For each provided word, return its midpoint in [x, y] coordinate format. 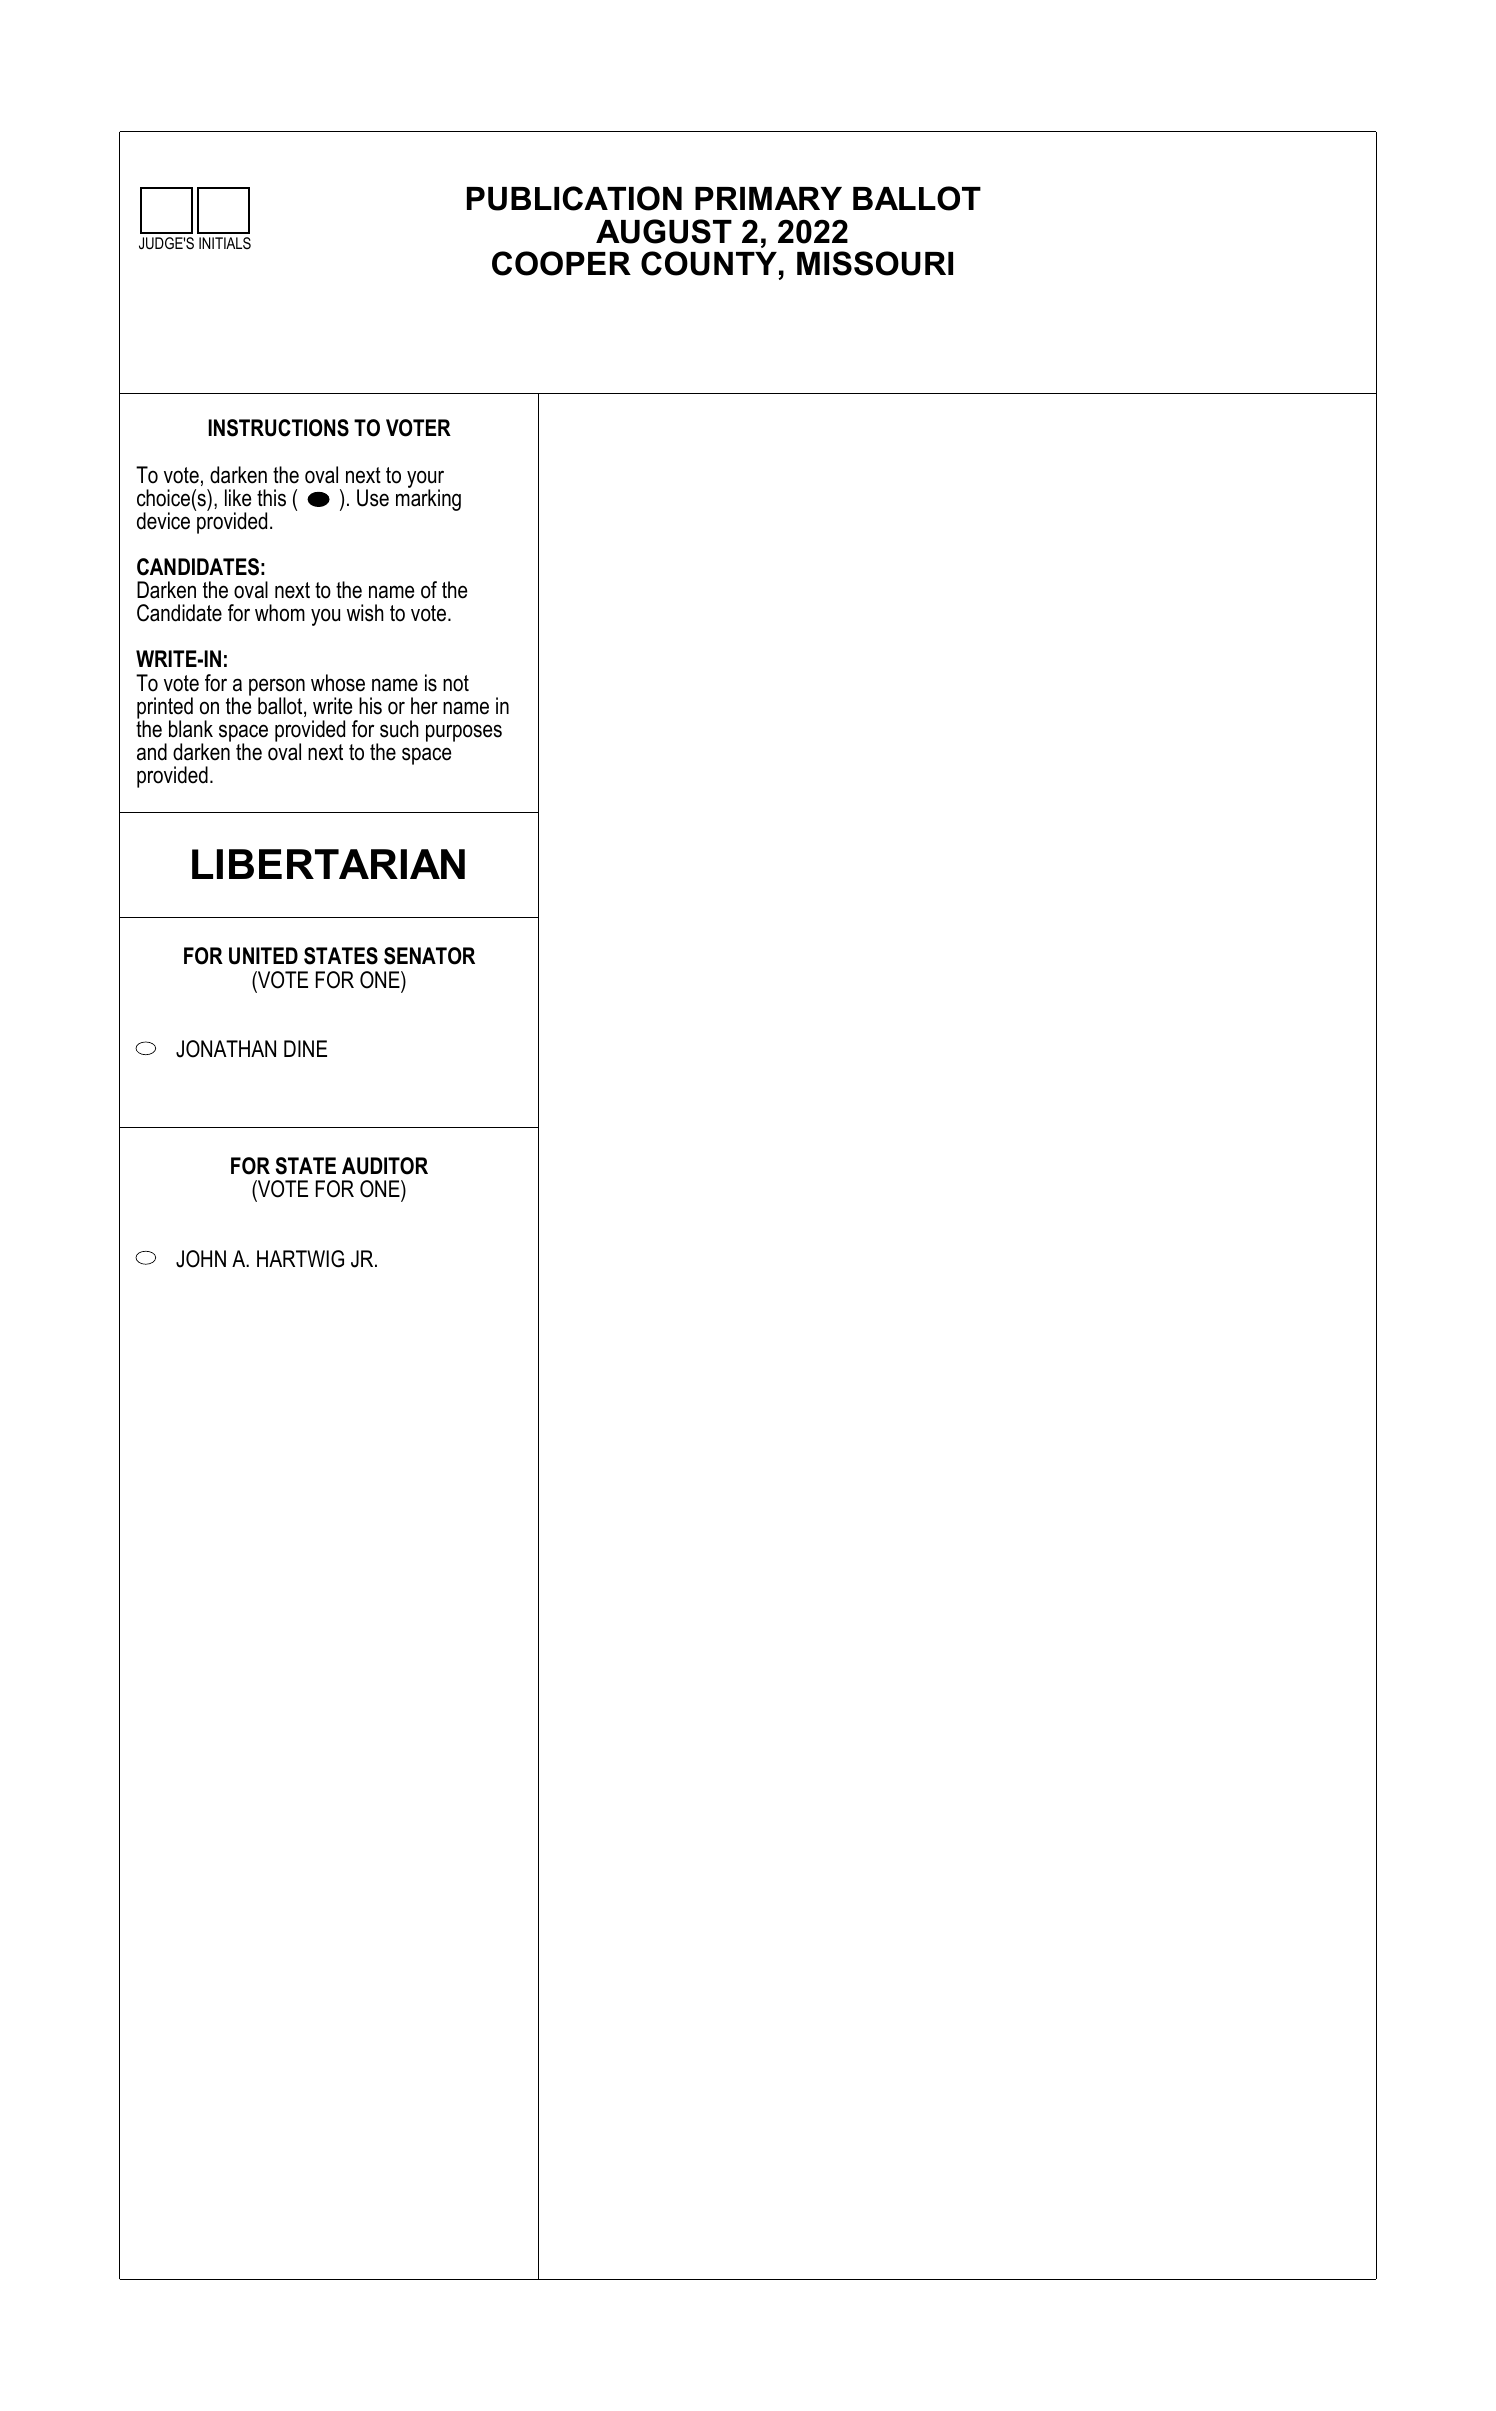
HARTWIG [300, 1259]
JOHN [201, 1259]
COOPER [561, 263]
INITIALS [225, 243]
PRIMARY [768, 198]
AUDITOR [385, 1166]
